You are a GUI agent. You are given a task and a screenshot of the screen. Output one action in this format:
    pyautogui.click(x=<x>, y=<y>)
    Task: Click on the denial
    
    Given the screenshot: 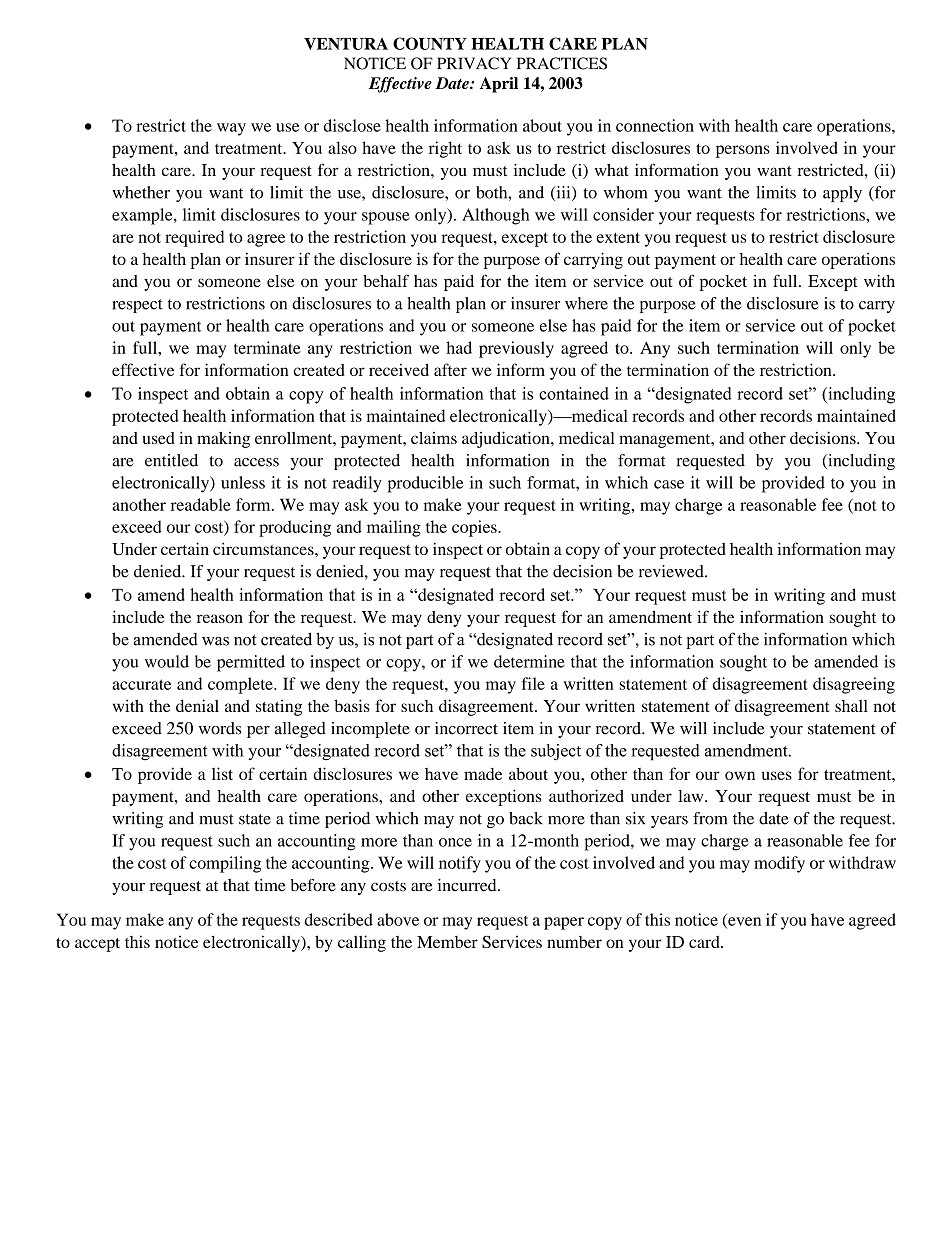 What is the action you would take?
    pyautogui.click(x=197, y=705)
